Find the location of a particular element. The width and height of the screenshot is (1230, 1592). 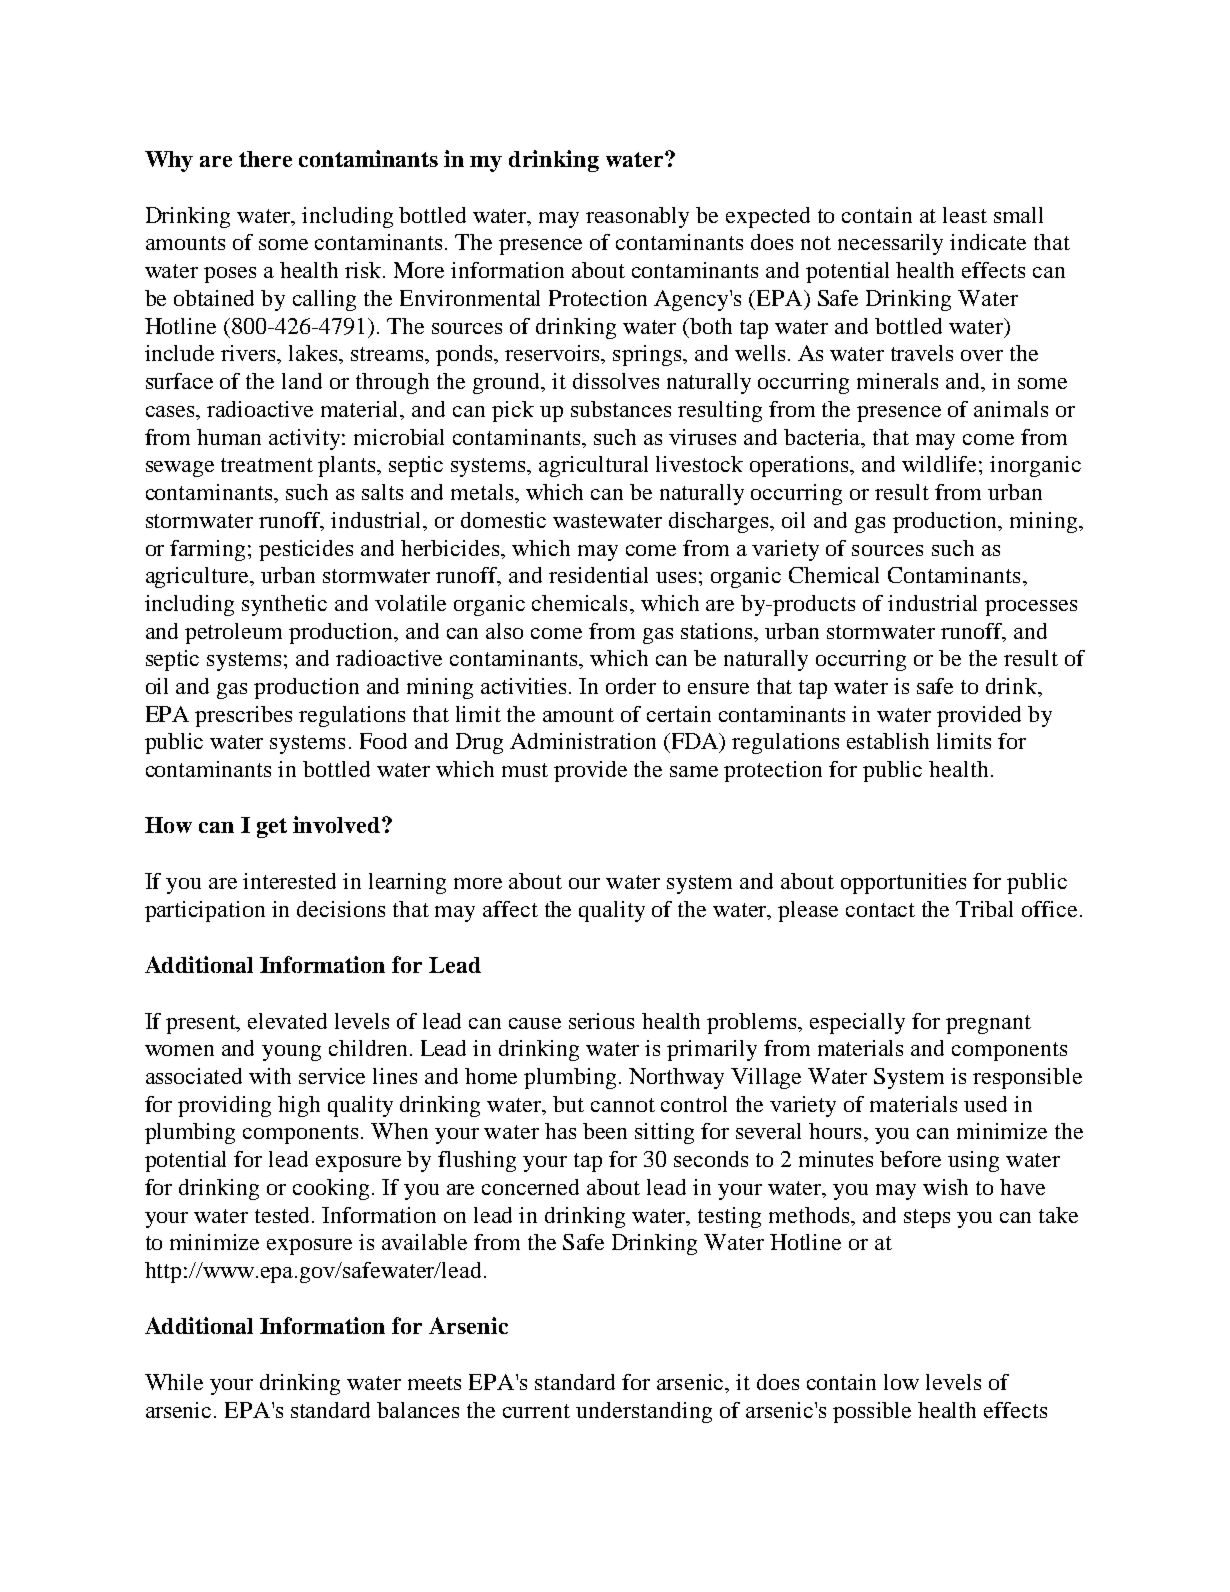

understanding is located at coordinates (644, 1412).
